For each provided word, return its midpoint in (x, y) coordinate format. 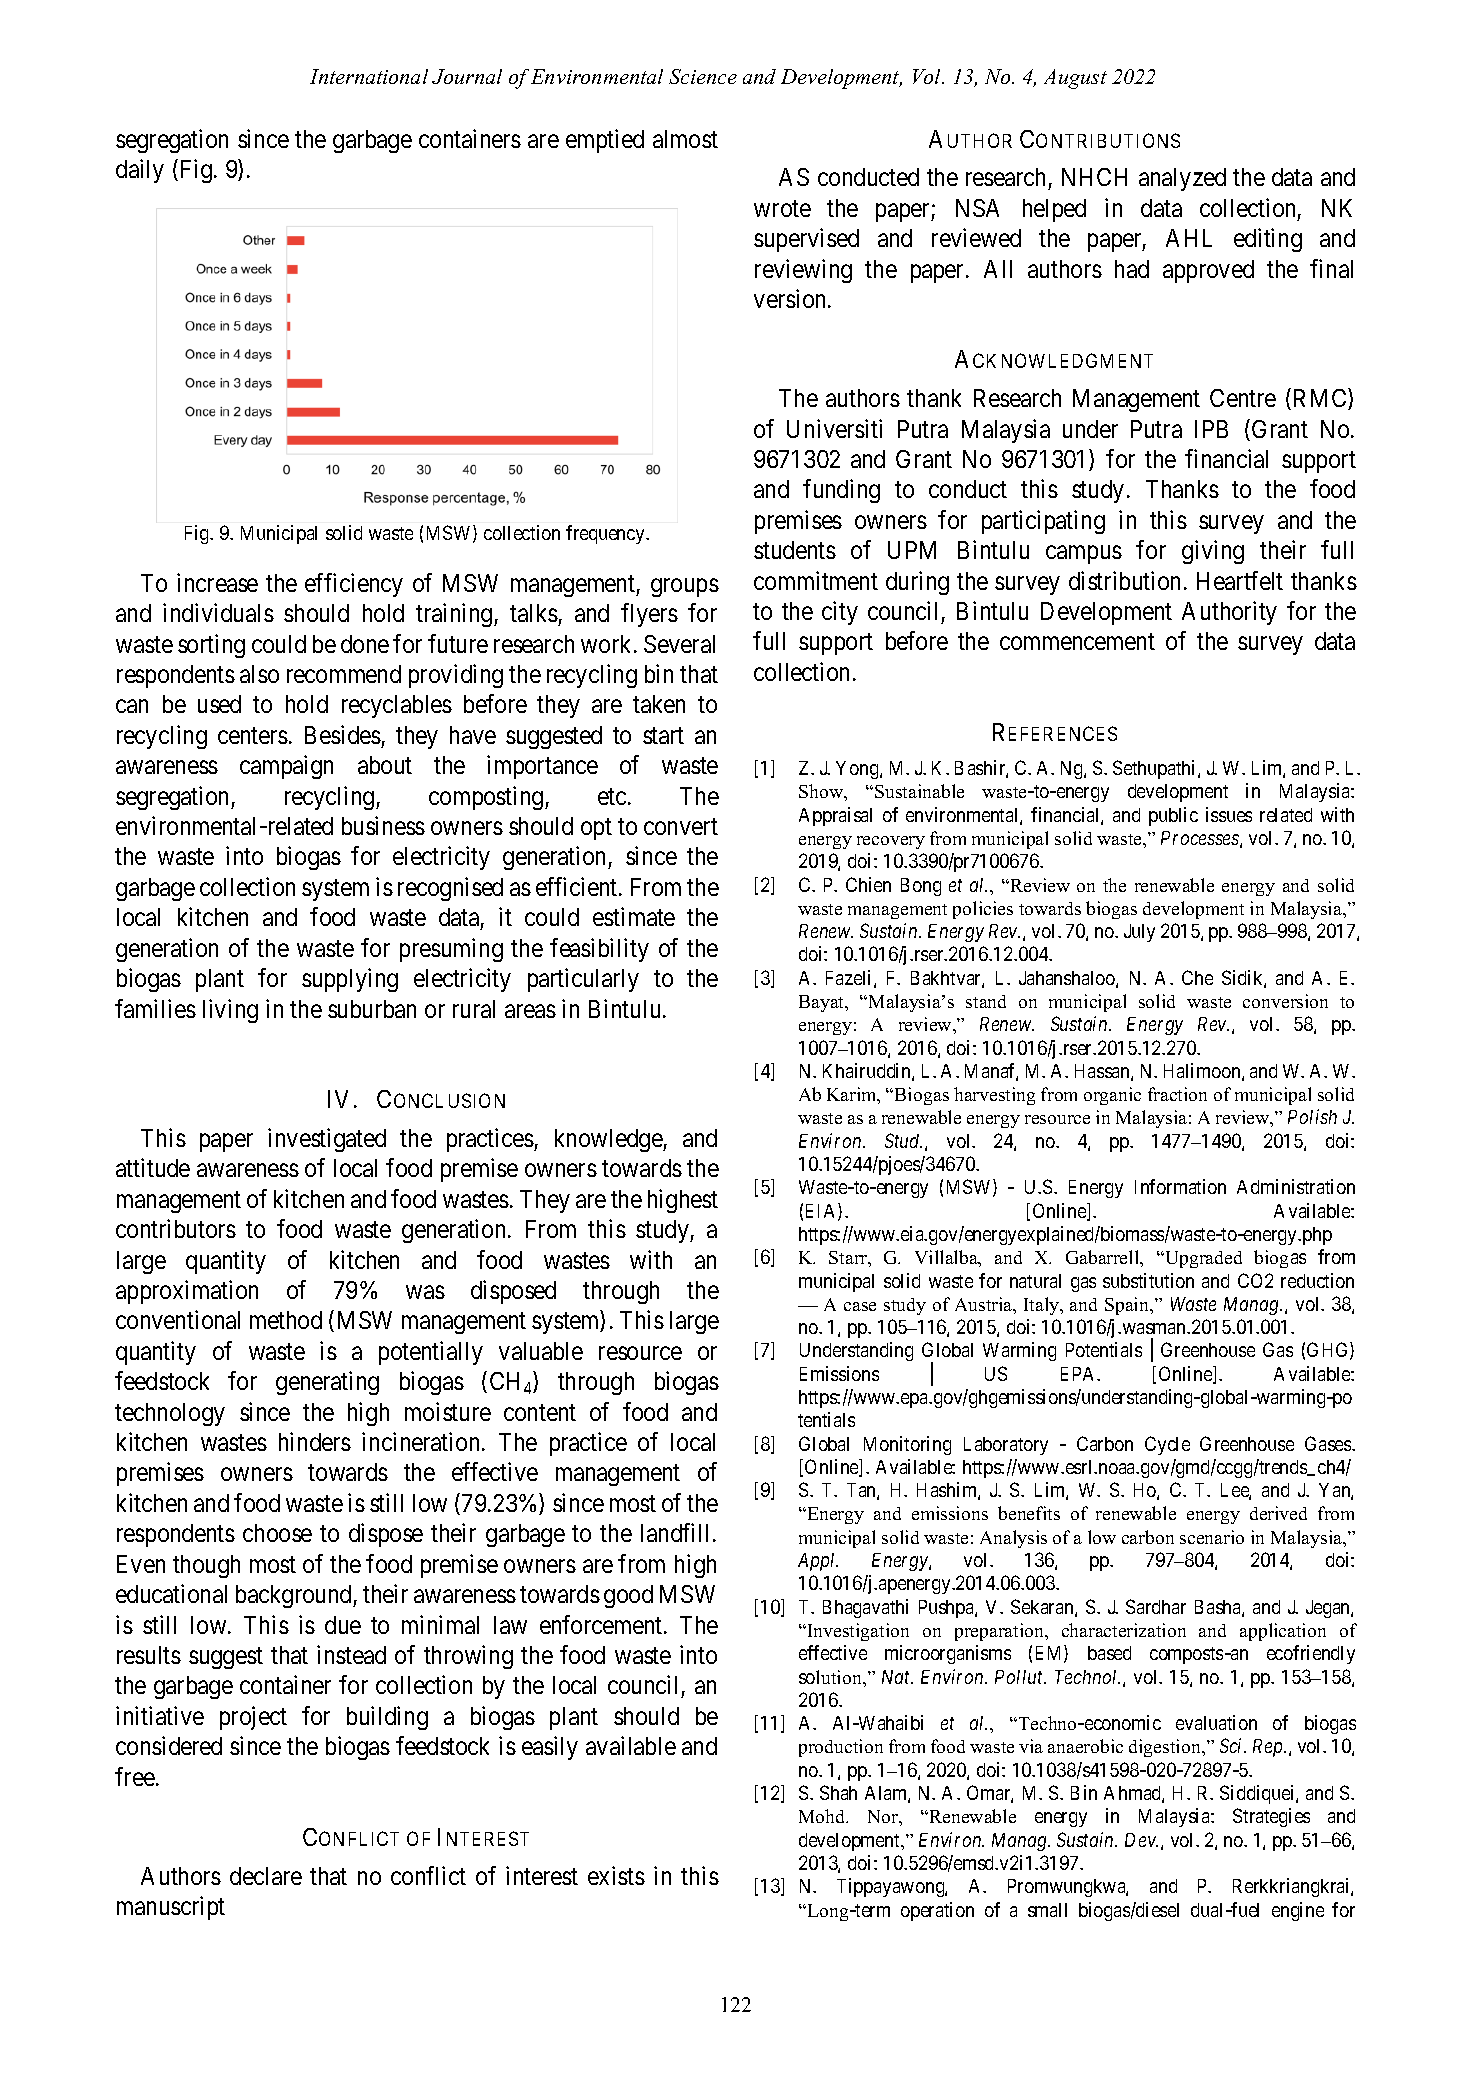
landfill (677, 1532)
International (369, 76)
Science (703, 76)
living (230, 1011)
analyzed (1182, 179)
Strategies (1271, 1817)
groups (685, 587)
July (1139, 933)
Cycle (1167, 1445)
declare (266, 1876)
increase (217, 582)
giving (1213, 552)
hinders (315, 1441)
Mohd (823, 1816)
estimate (634, 916)
